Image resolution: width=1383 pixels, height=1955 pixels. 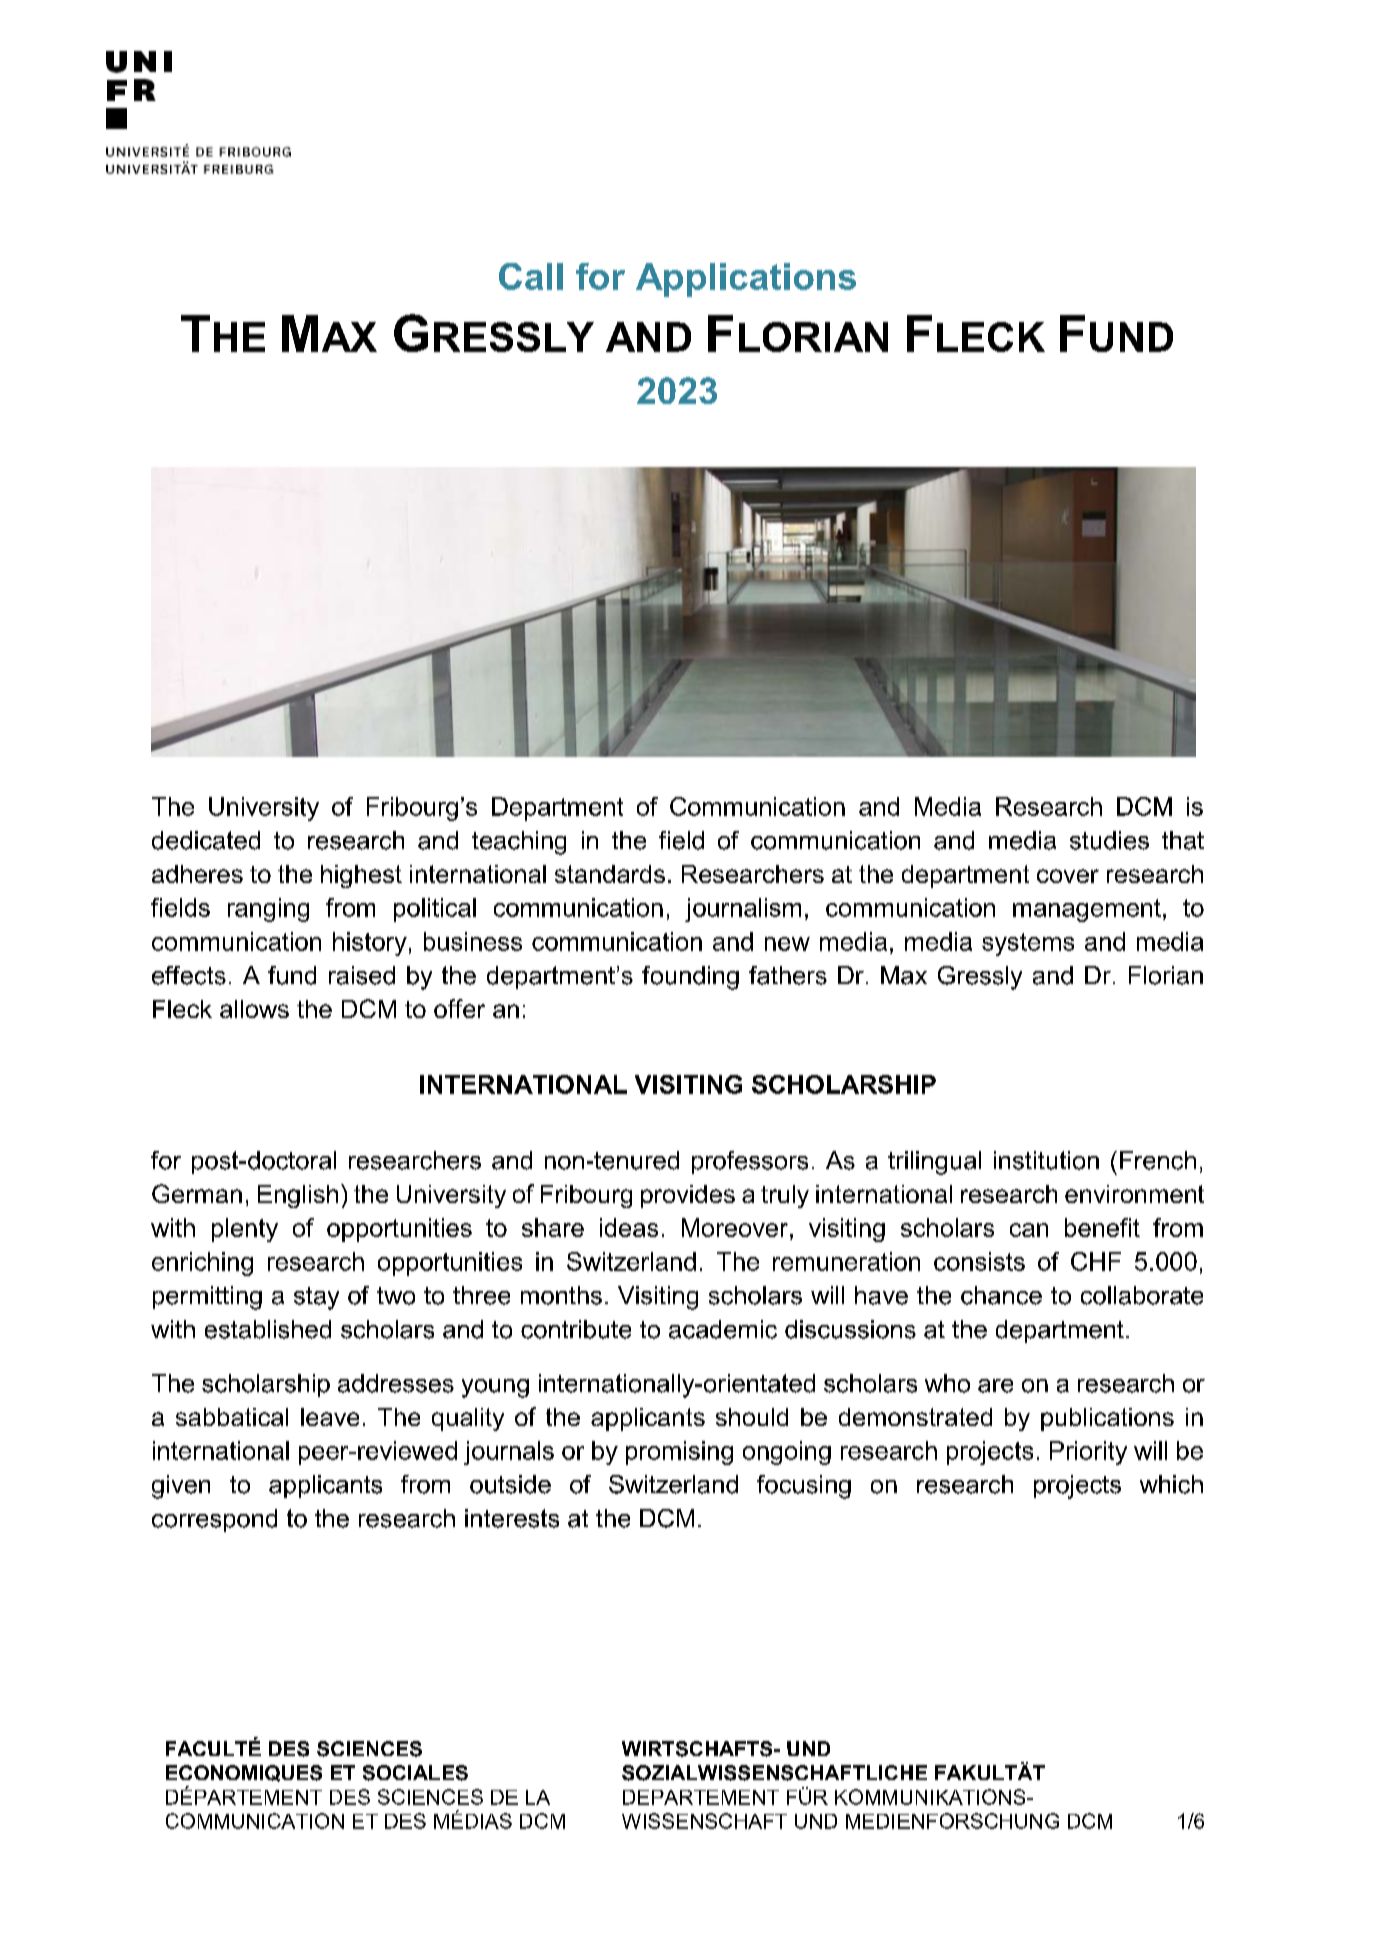 What do you see at coordinates (254, 1009) in the document?
I see `allows` at bounding box center [254, 1009].
